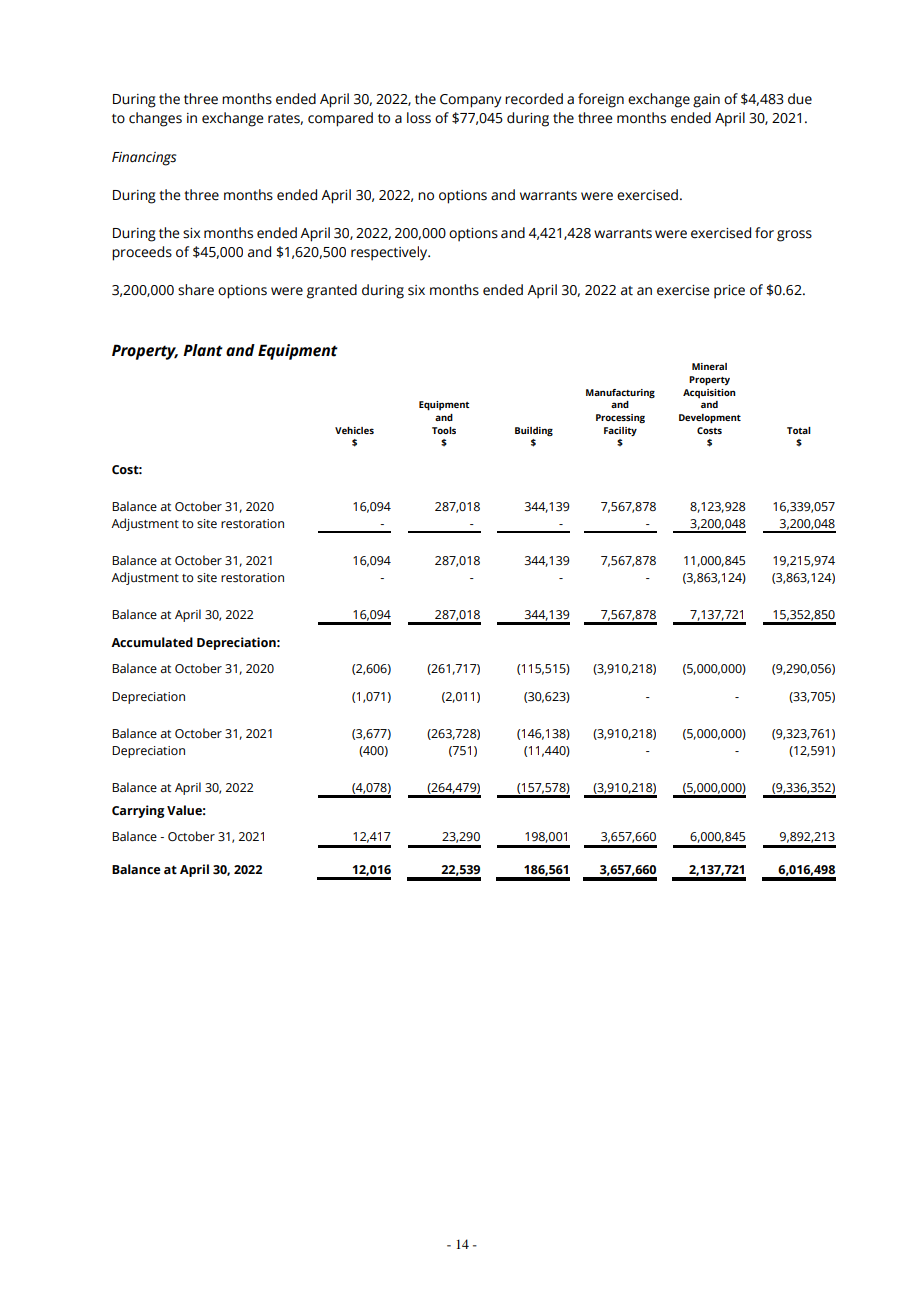  What do you see at coordinates (354, 430) in the screenshot?
I see `Vehicles` at bounding box center [354, 430].
